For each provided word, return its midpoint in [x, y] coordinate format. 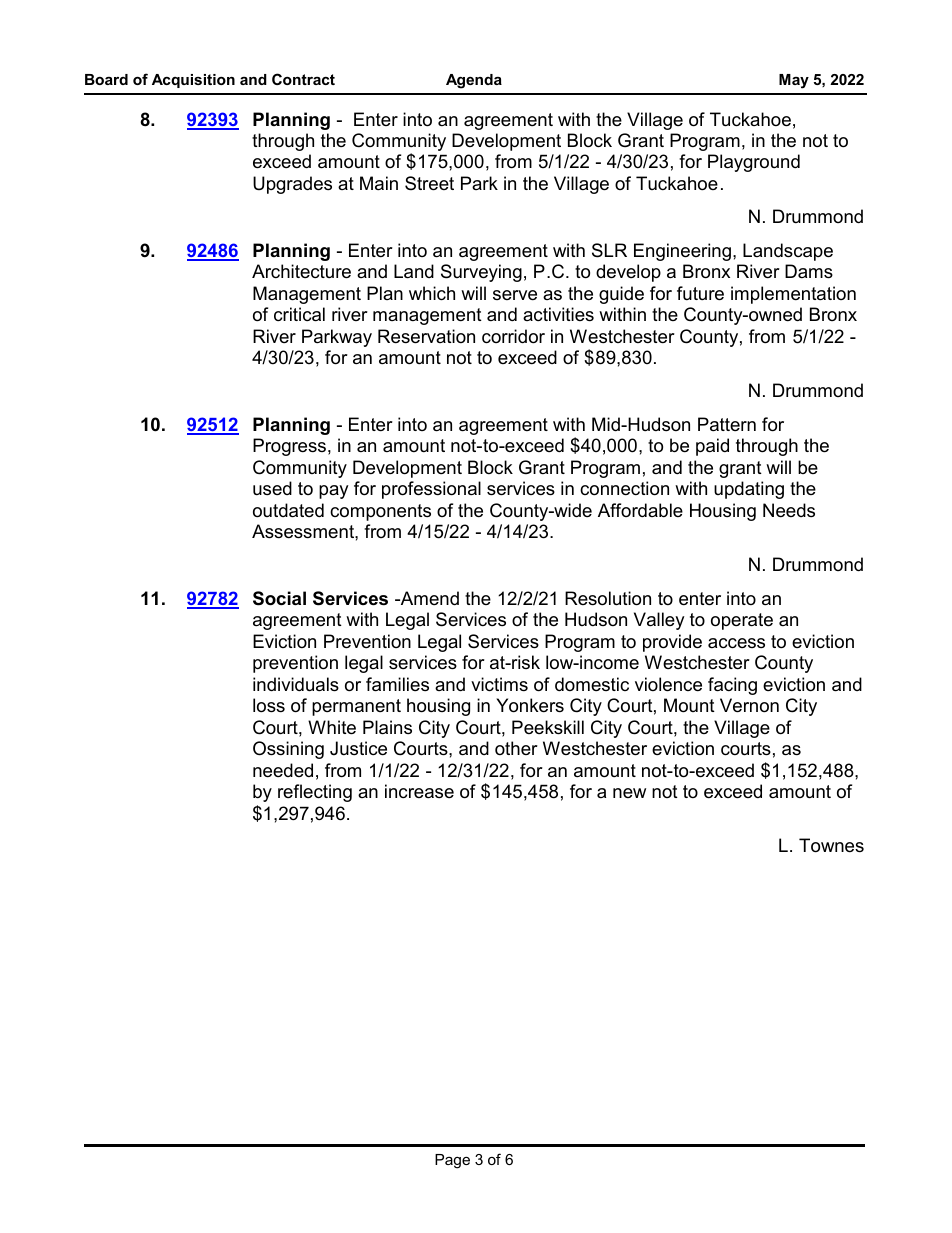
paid [712, 447]
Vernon [749, 705]
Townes [831, 845]
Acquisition [193, 81]
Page [452, 1161]
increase [419, 791]
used [272, 488]
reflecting [315, 793]
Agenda [474, 81]
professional [431, 490]
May [794, 81]
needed [283, 770]
